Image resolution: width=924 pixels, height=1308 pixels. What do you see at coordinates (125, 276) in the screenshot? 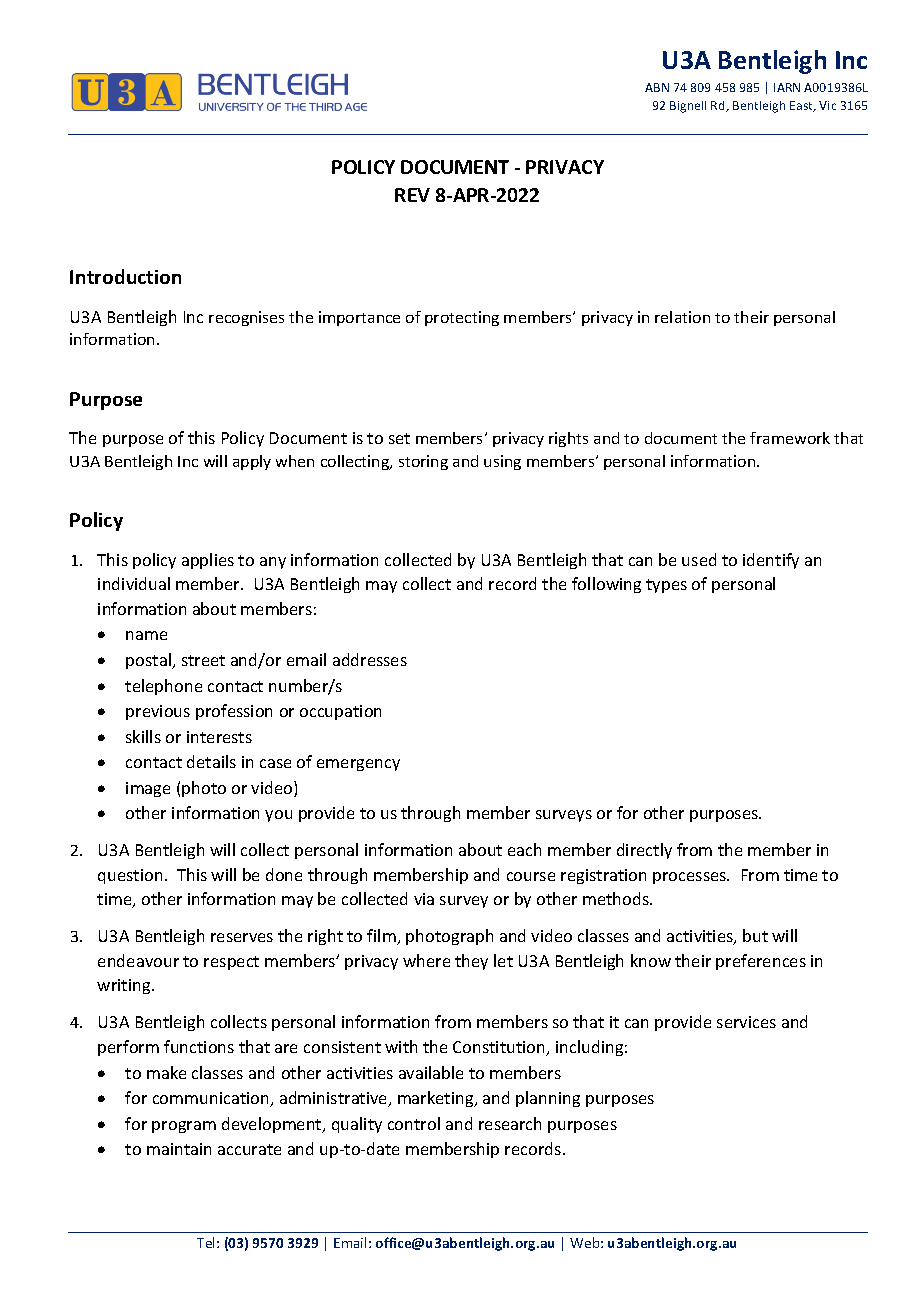
I see `Introduction` at bounding box center [125, 276].
